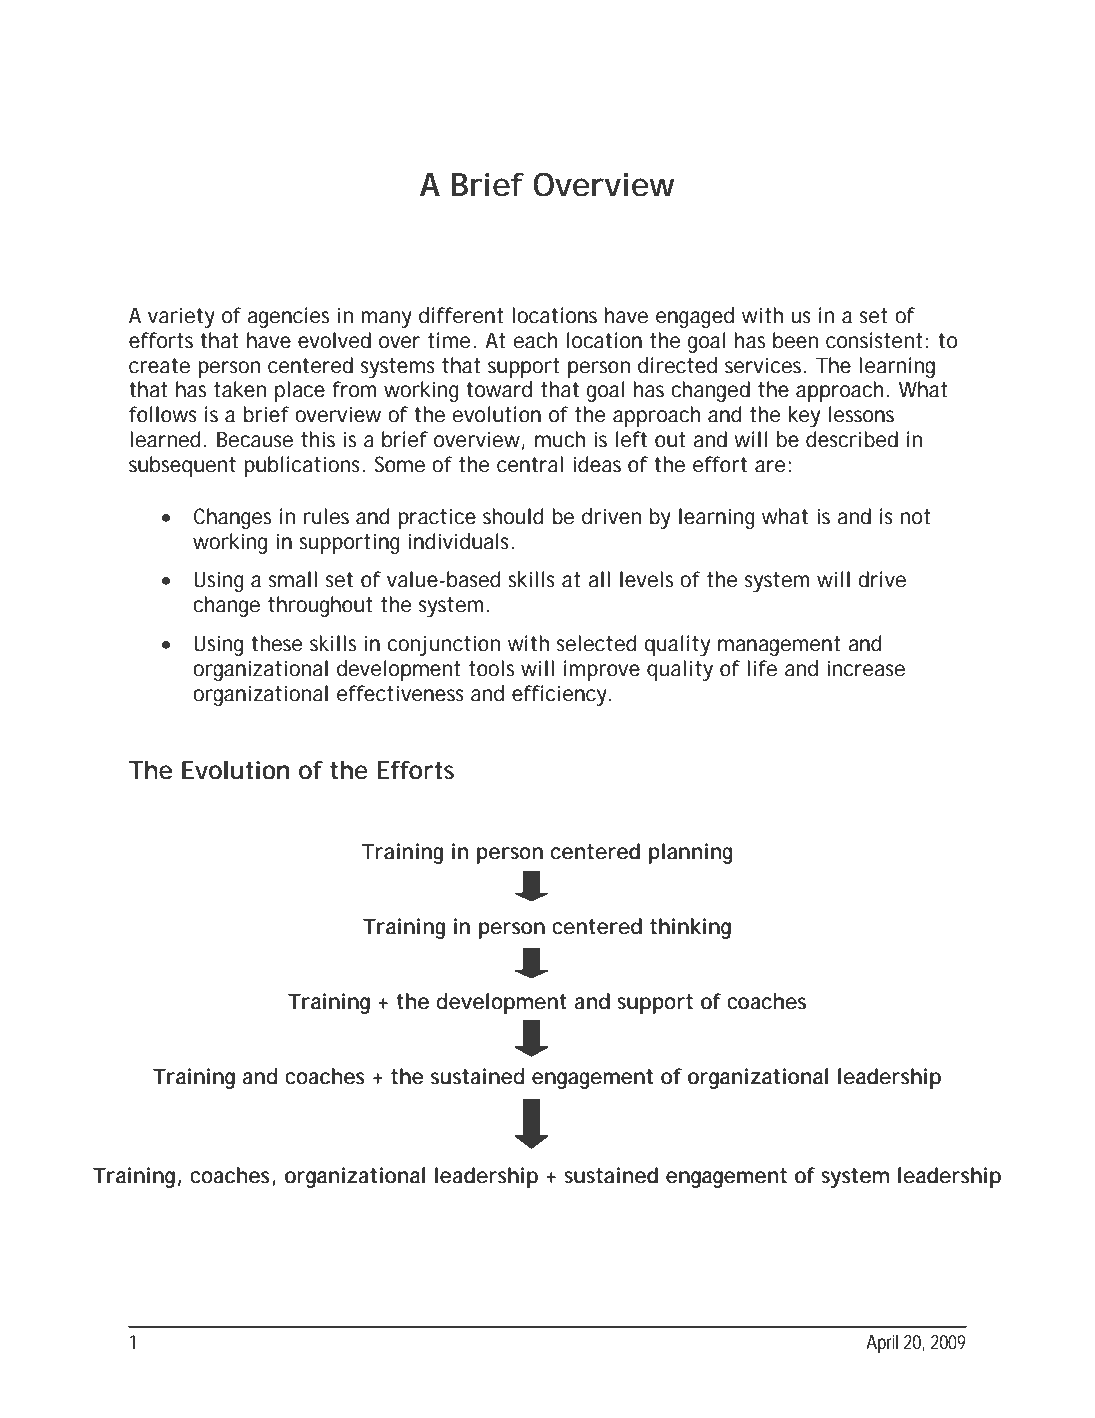  Describe the element at coordinates (874, 340) in the page. I see `consistent` at that location.
